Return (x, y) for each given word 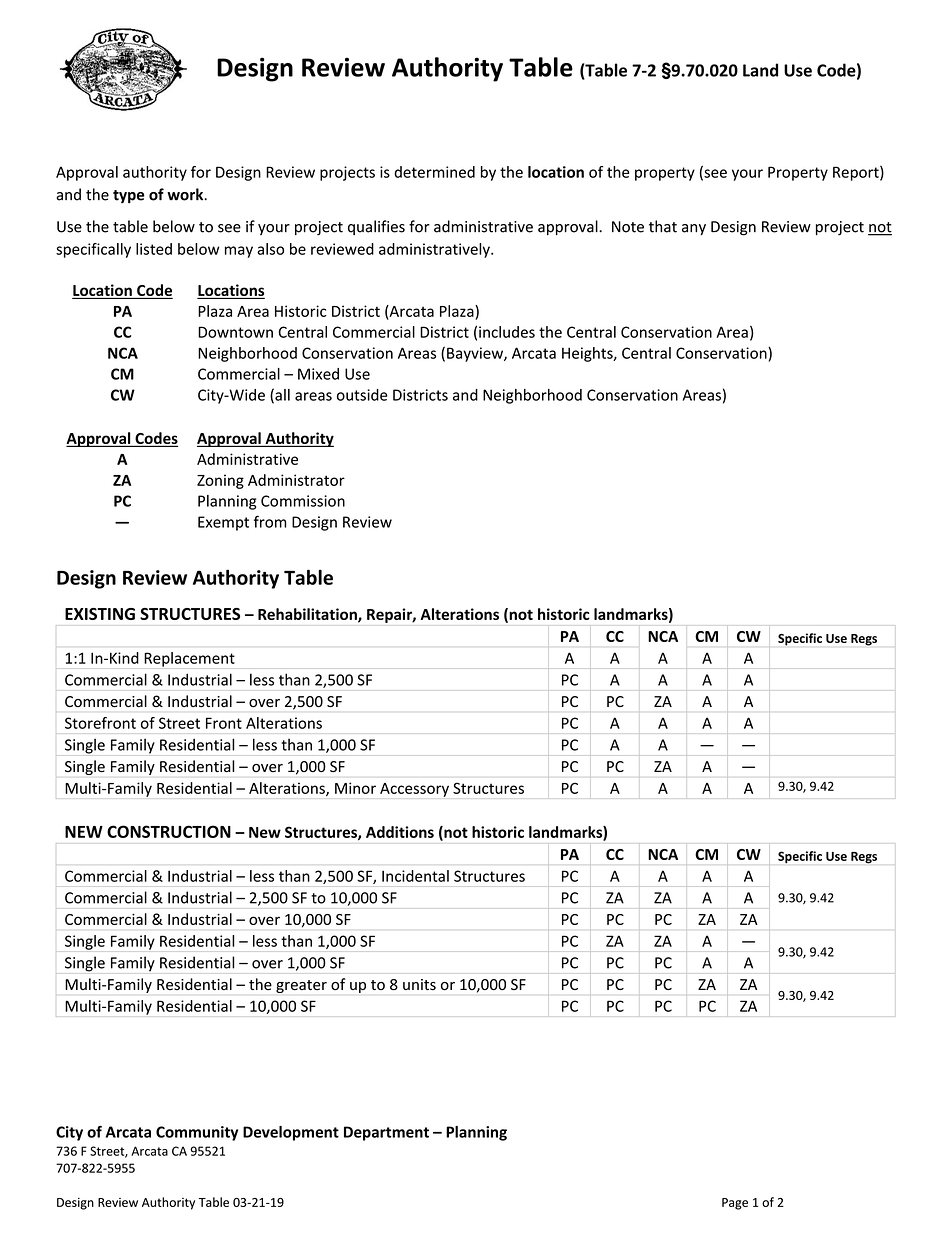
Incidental (415, 876)
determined (434, 172)
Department (386, 1133)
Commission (303, 501)
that (663, 226)
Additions (400, 832)
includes (507, 332)
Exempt (223, 523)
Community (197, 1133)
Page (735, 1204)
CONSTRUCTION (169, 831)
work (186, 194)
